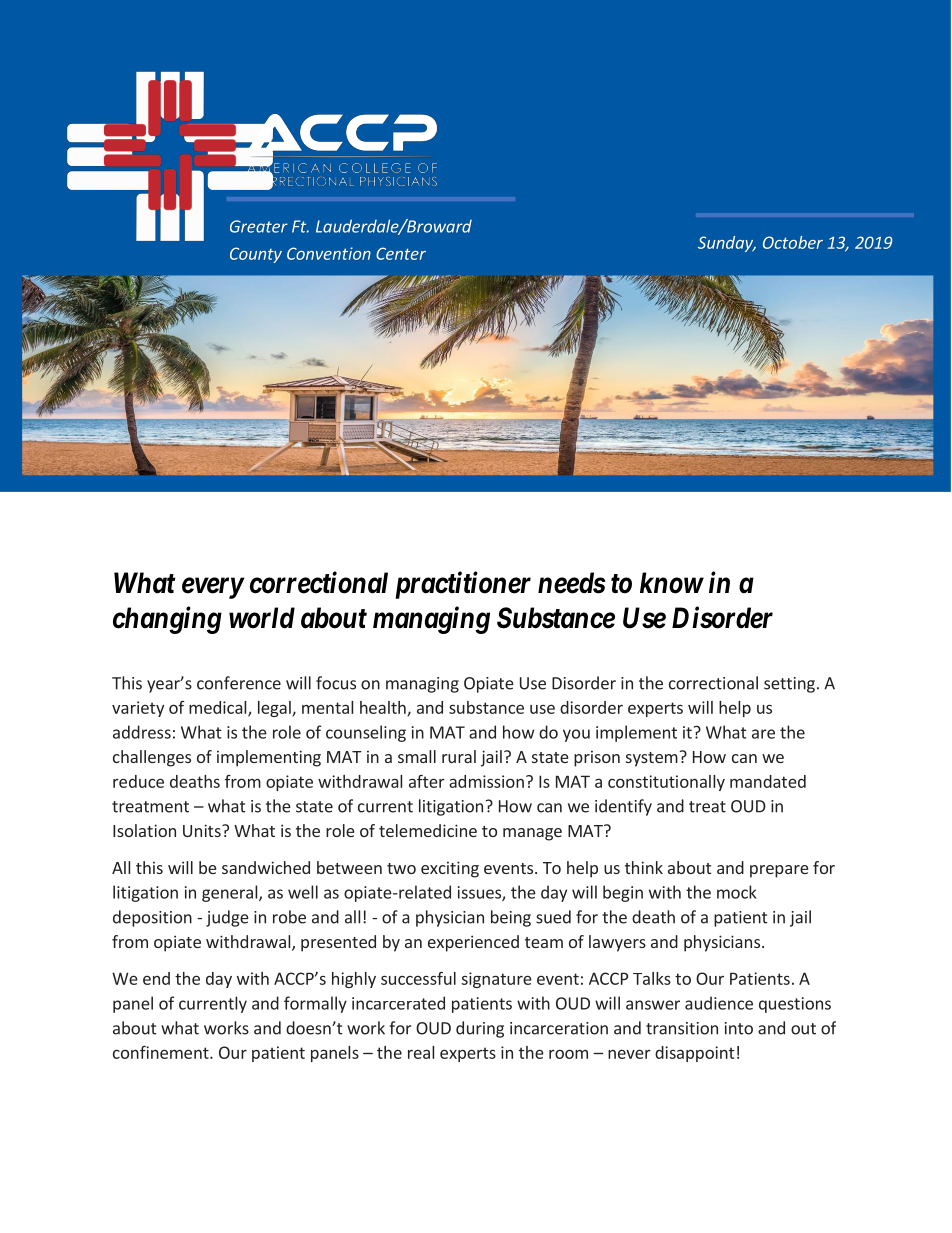 Image resolution: width=952 pixels, height=1233 pixels. What do you see at coordinates (256, 255) in the screenshot?
I see `County` at bounding box center [256, 255].
